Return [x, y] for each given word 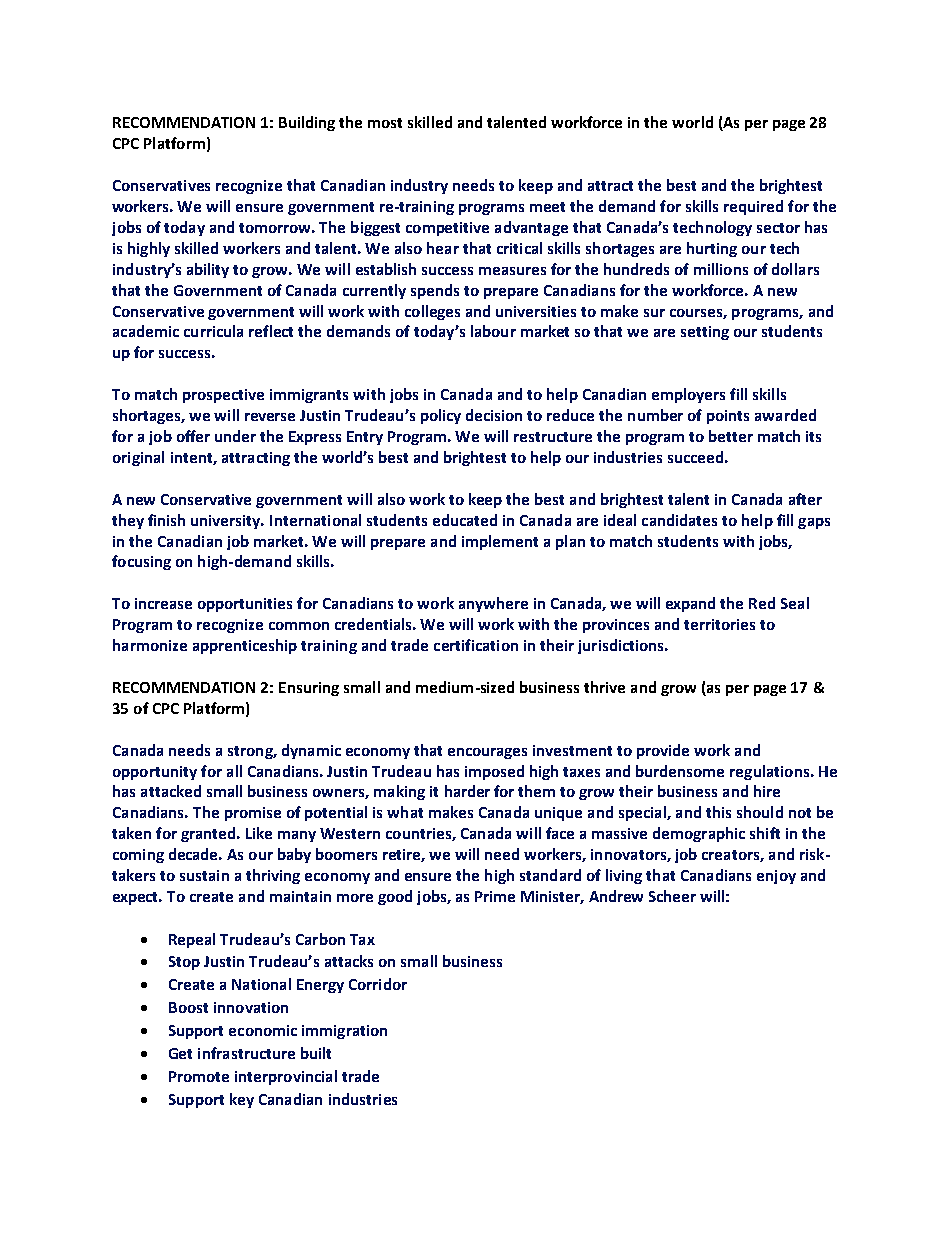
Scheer [672, 896]
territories [719, 624]
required [753, 207]
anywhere [493, 604]
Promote [199, 1076]
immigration [344, 1032]
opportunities [245, 605]
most [385, 123]
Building [307, 123]
